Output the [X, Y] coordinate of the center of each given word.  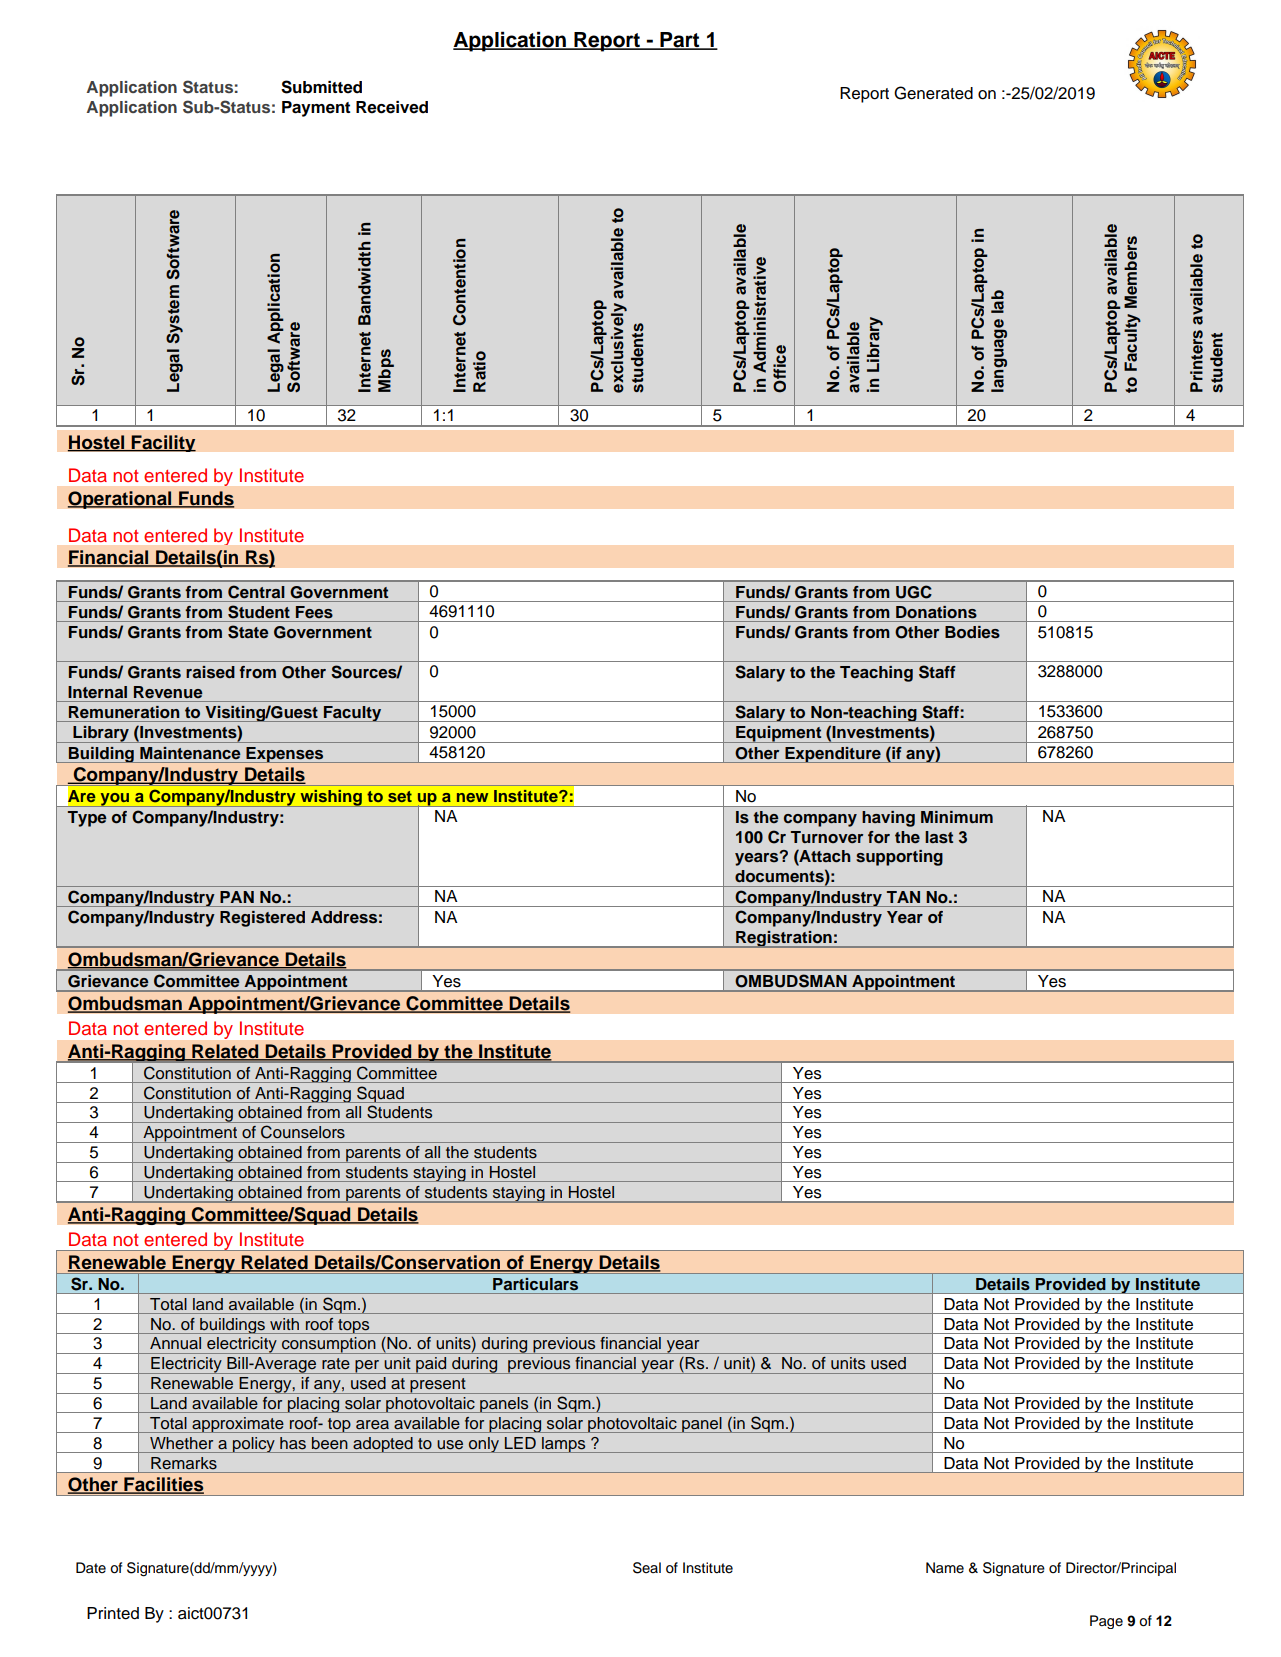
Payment [316, 109]
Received [392, 107]
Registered [262, 919]
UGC [913, 592]
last [939, 837]
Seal [647, 1568]
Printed [113, 1613]
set [400, 796]
